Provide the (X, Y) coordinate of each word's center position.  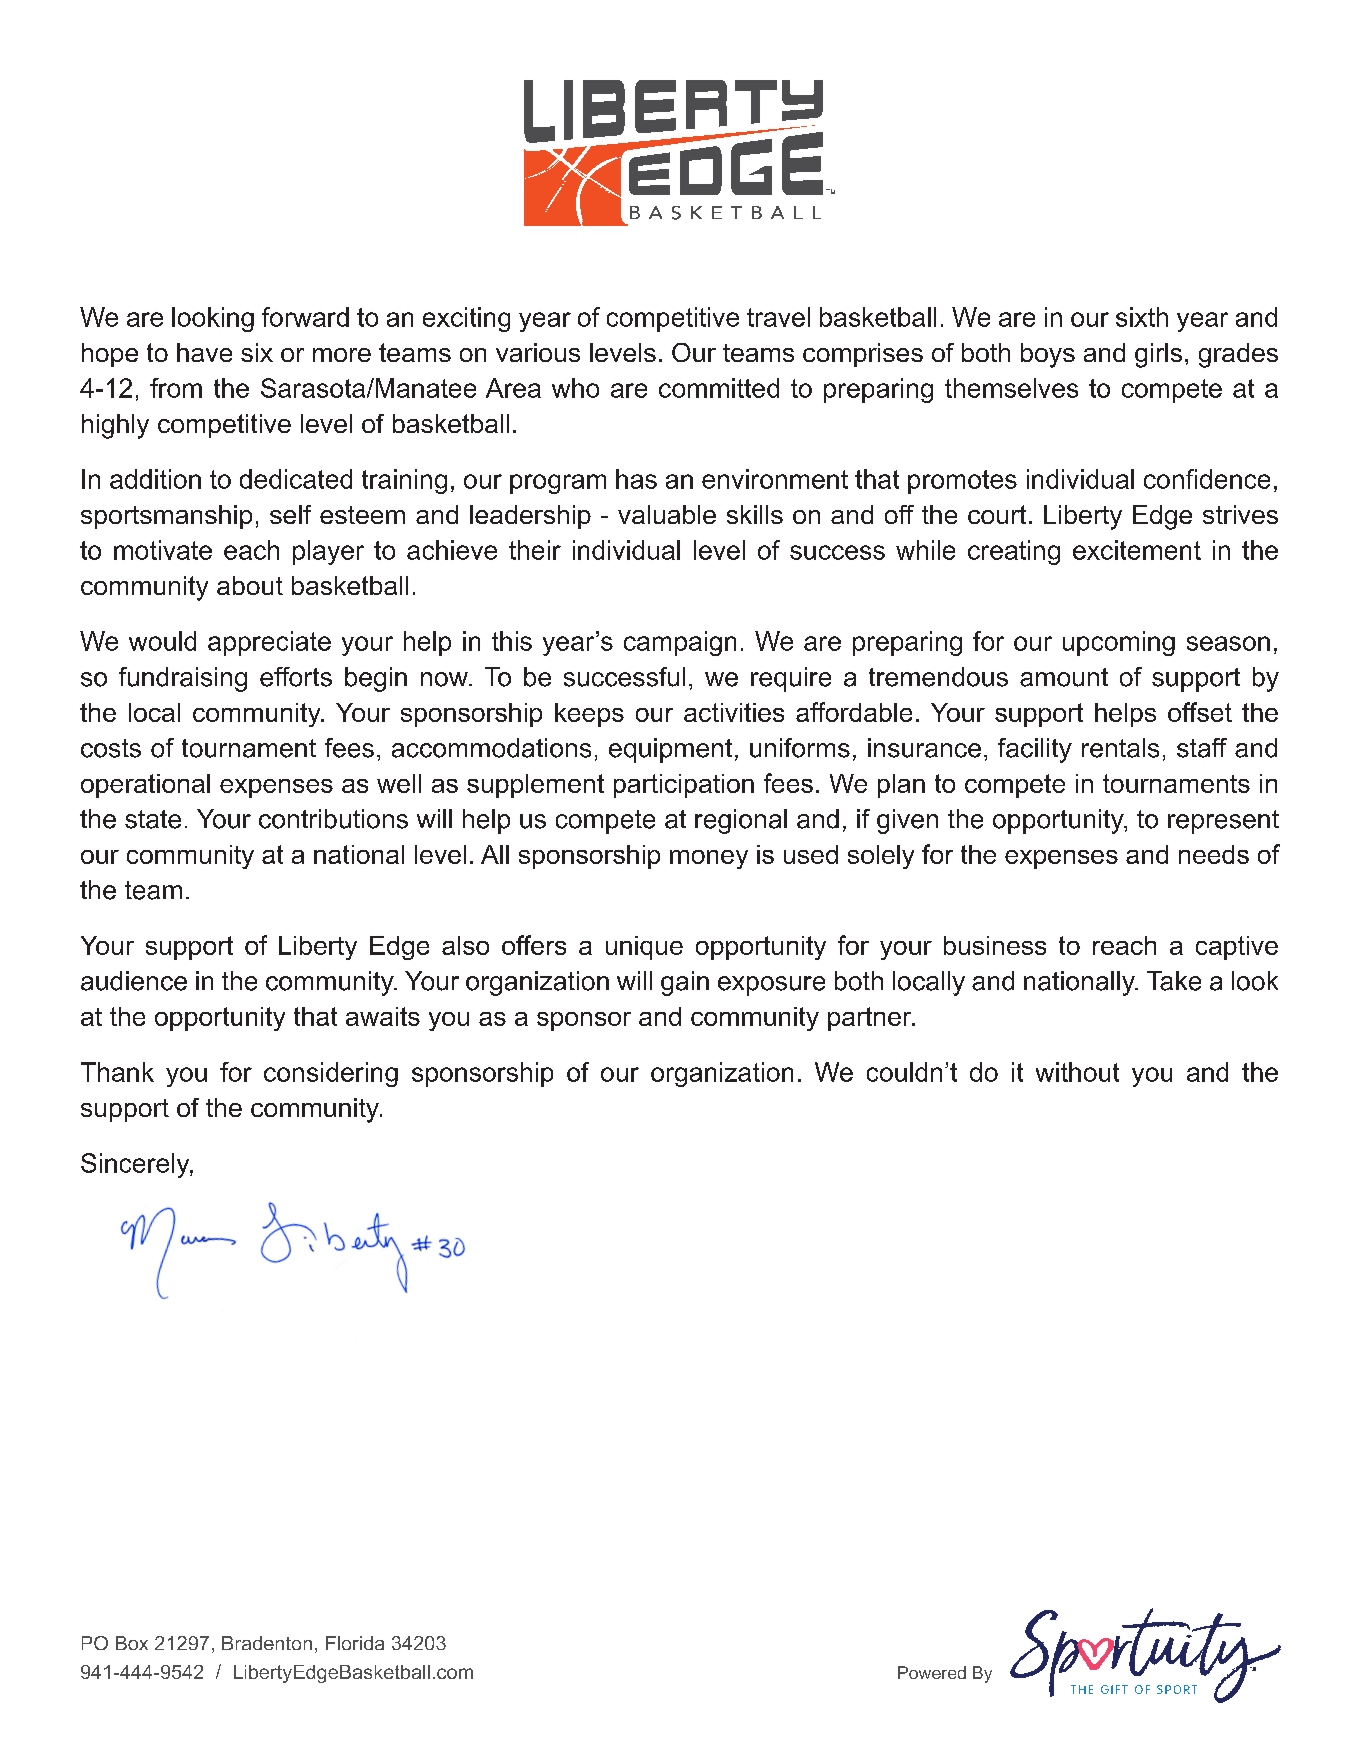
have (204, 352)
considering (331, 1074)
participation (684, 786)
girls (1158, 355)
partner (871, 1019)
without (1077, 1072)
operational (145, 786)
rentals (1120, 748)
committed (719, 388)
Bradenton (267, 1643)
